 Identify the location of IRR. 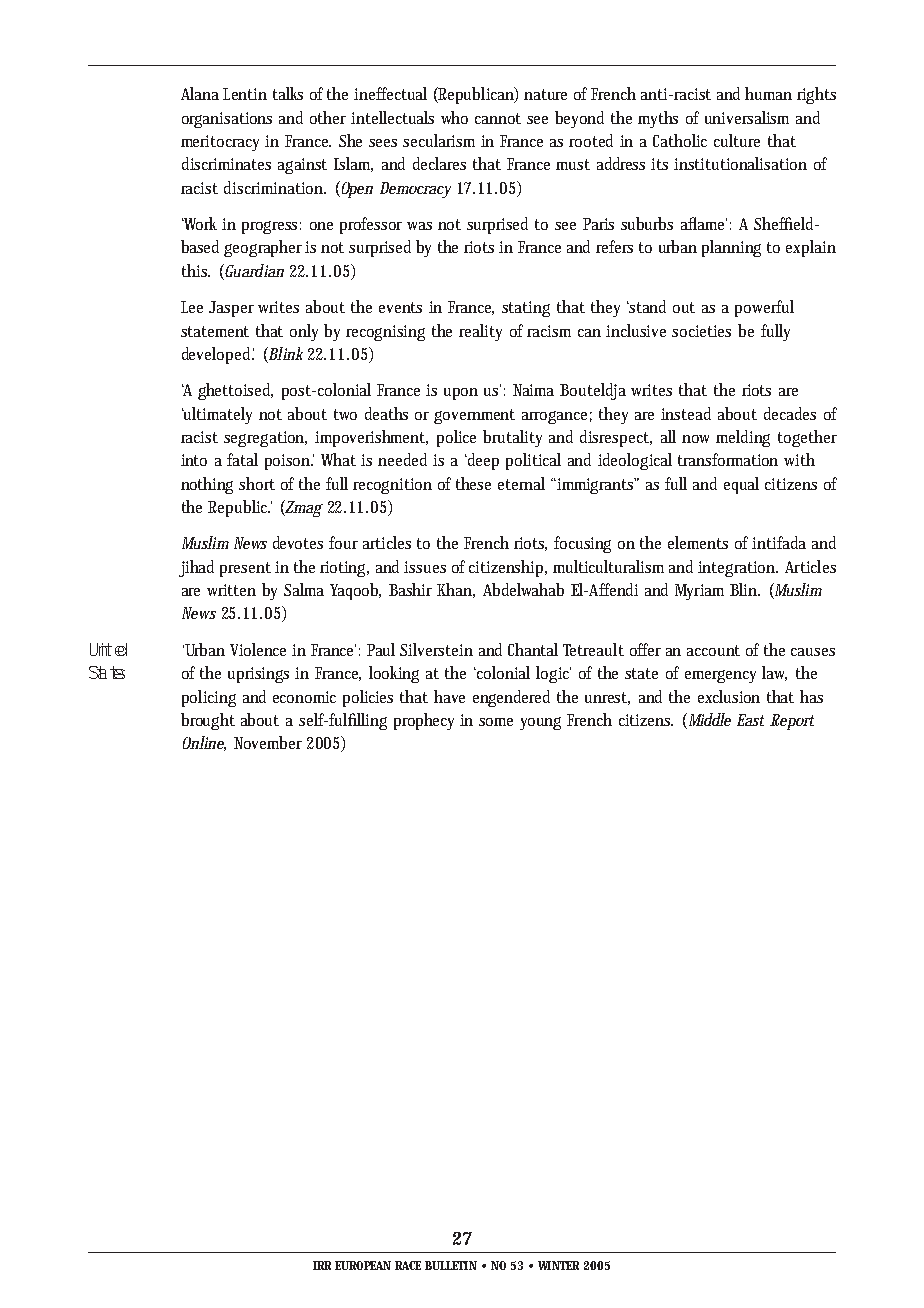
(322, 1265).
